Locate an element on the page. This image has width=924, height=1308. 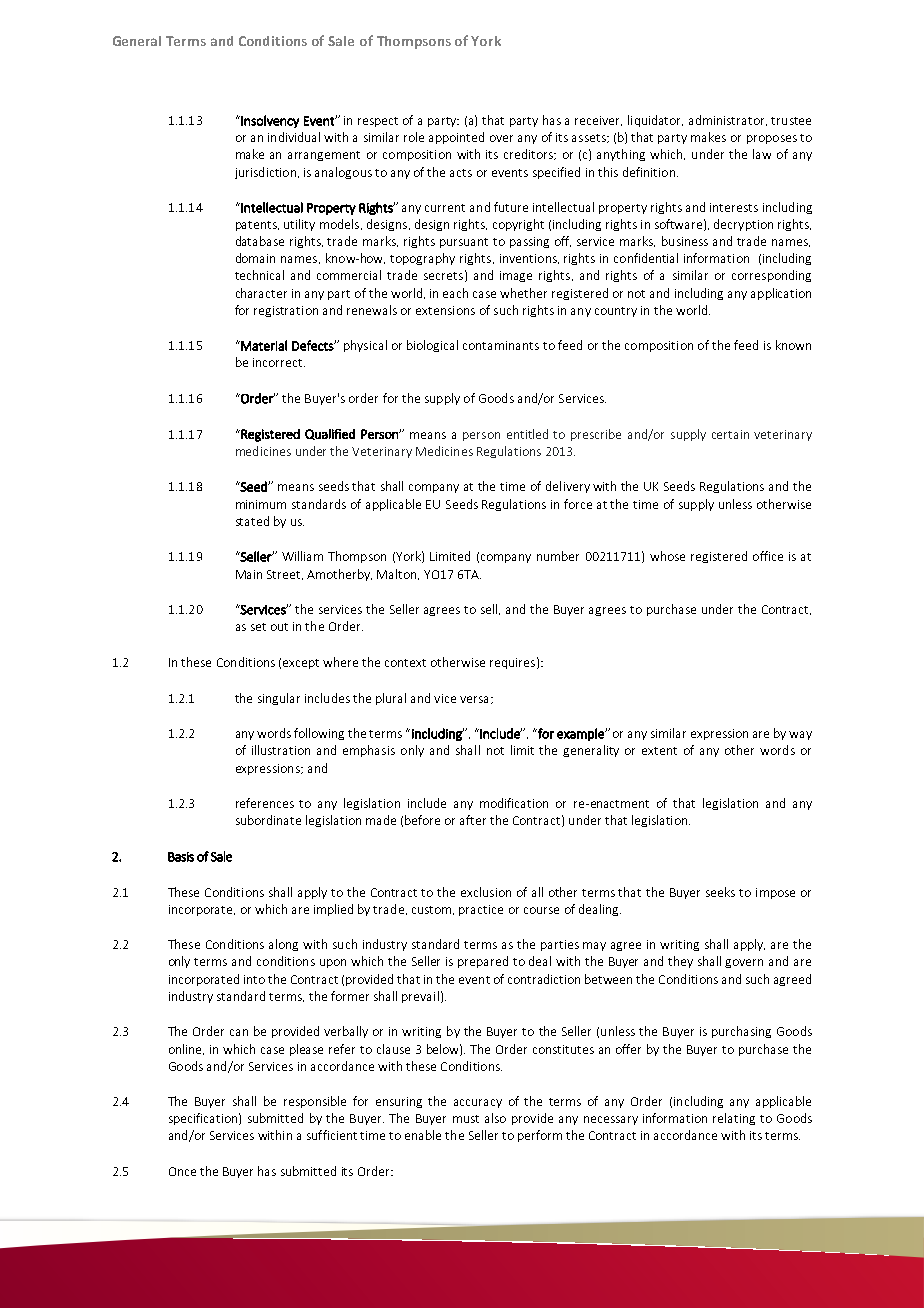
appointed is located at coordinates (456, 138).
